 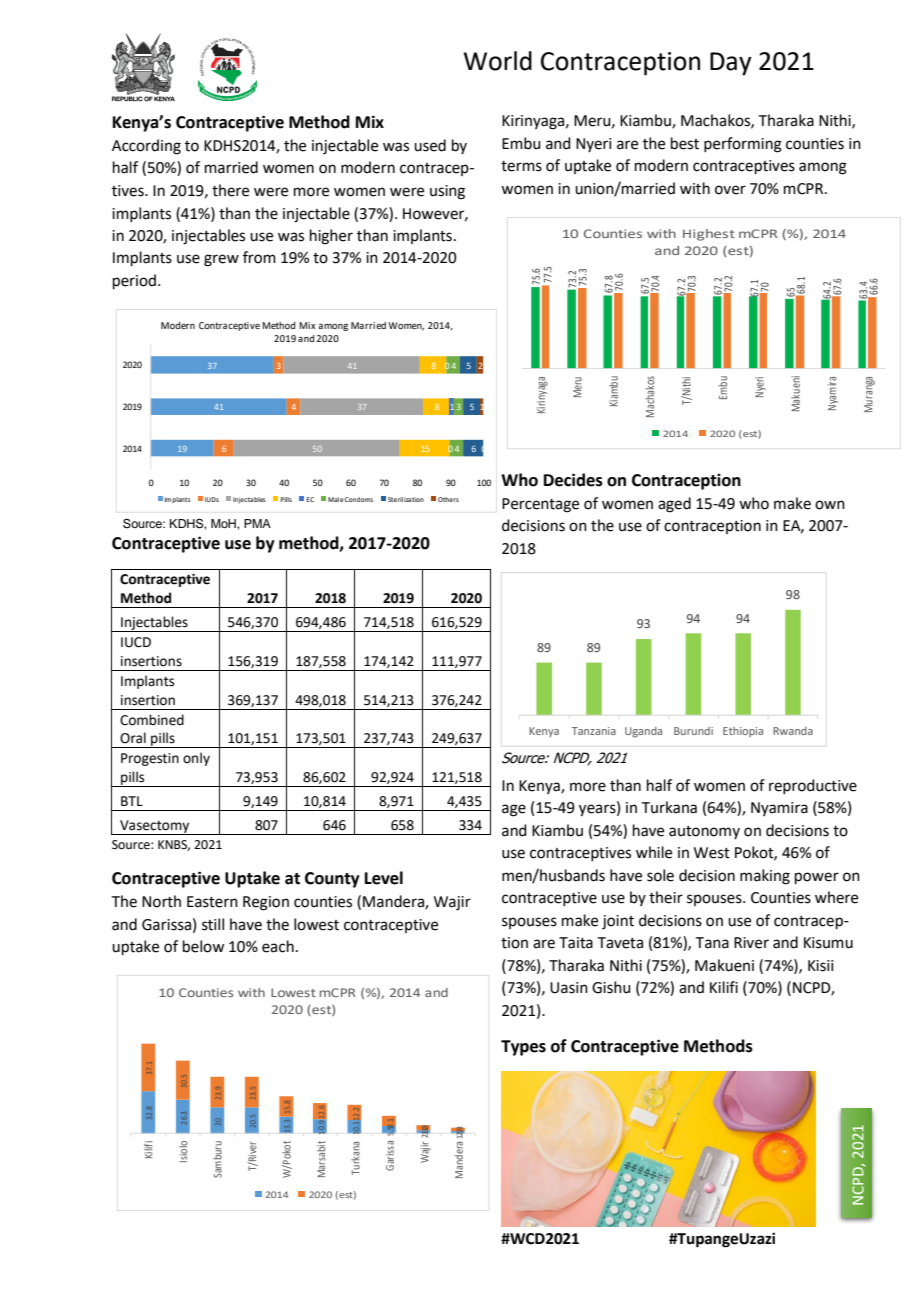 I want to click on aged, so click(x=674, y=505).
